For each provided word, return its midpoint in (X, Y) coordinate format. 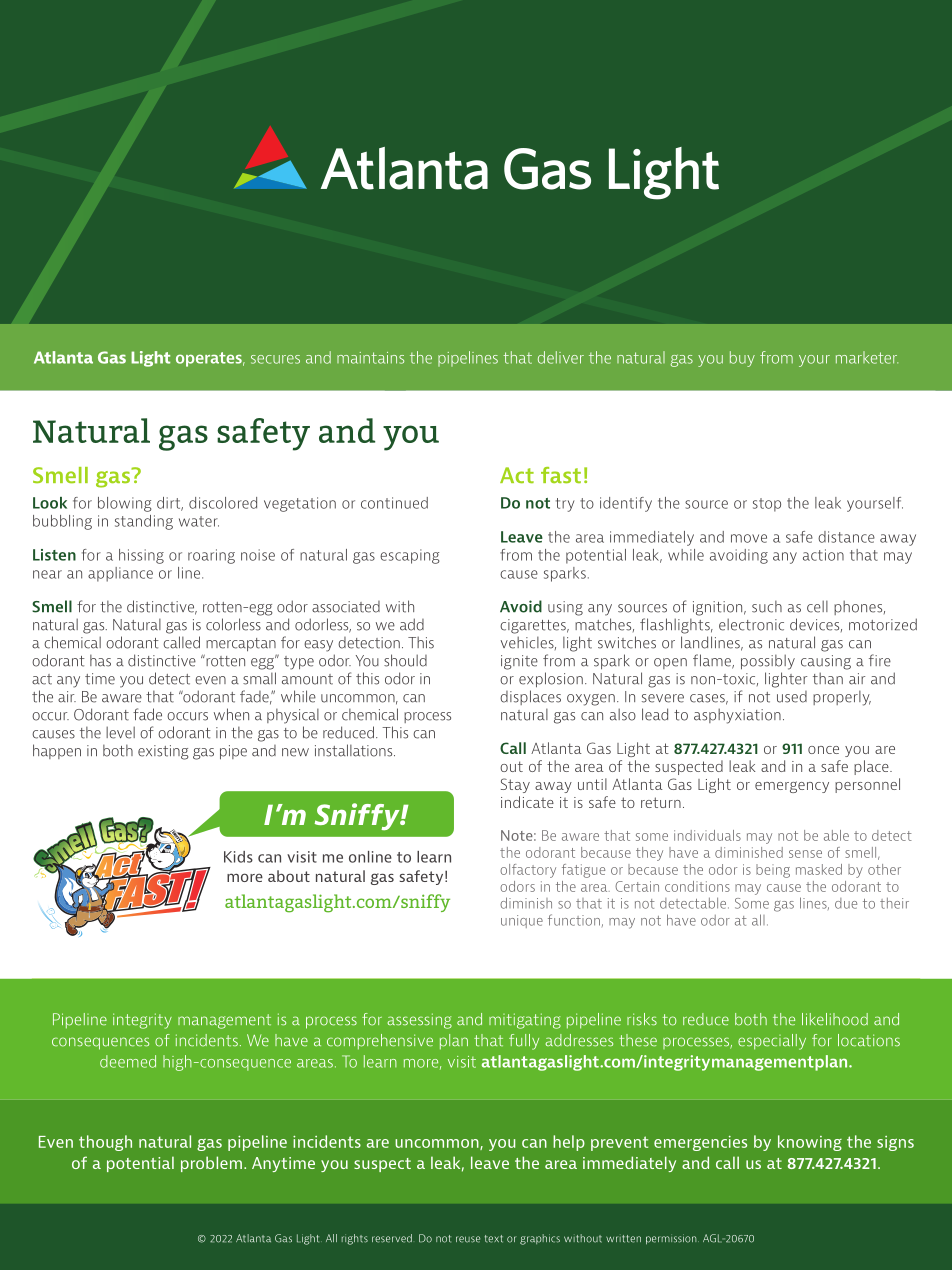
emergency (792, 787)
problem (211, 1164)
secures (275, 359)
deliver (561, 357)
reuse (468, 1239)
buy (742, 359)
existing (163, 752)
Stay (515, 785)
